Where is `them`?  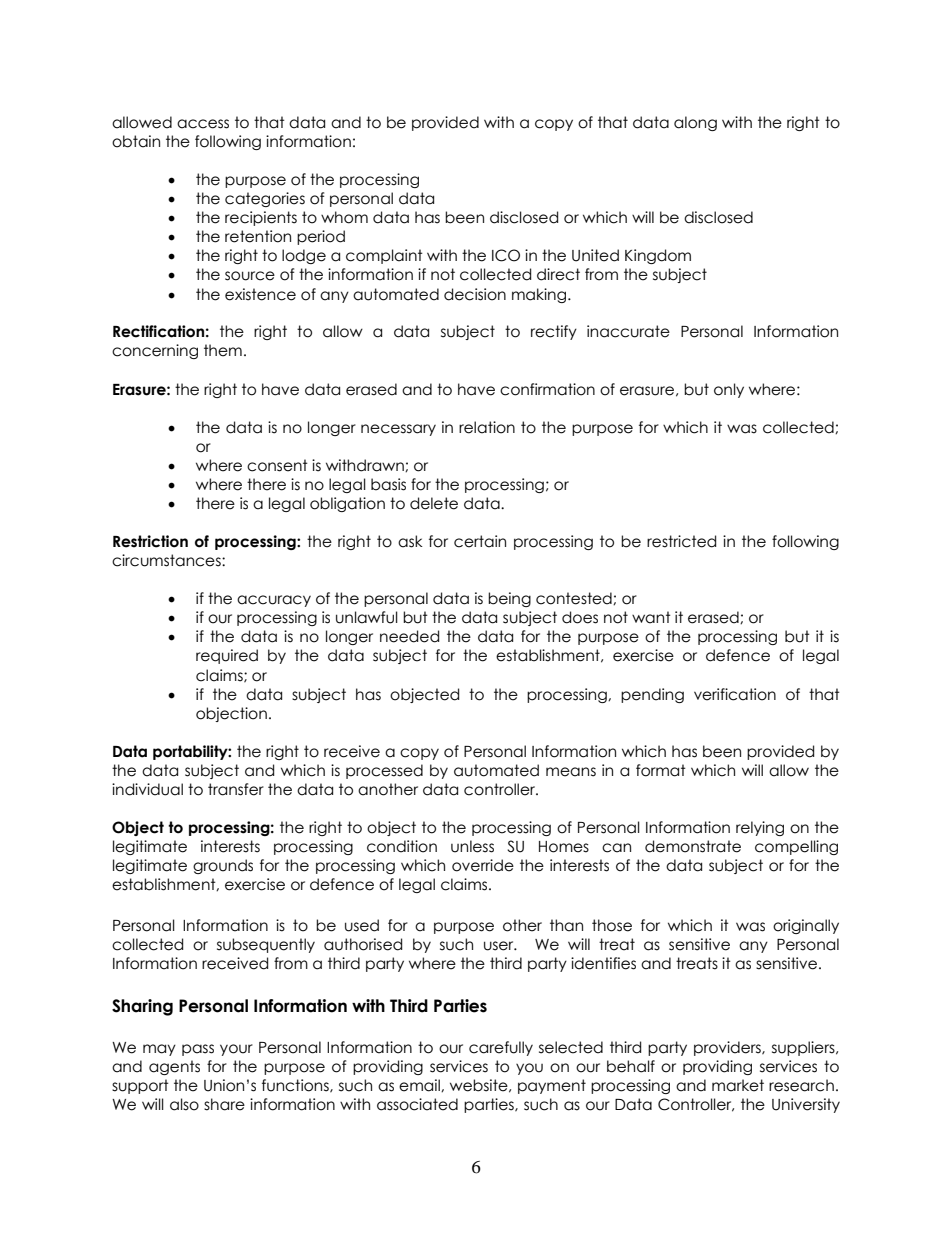
them is located at coordinates (223, 350).
